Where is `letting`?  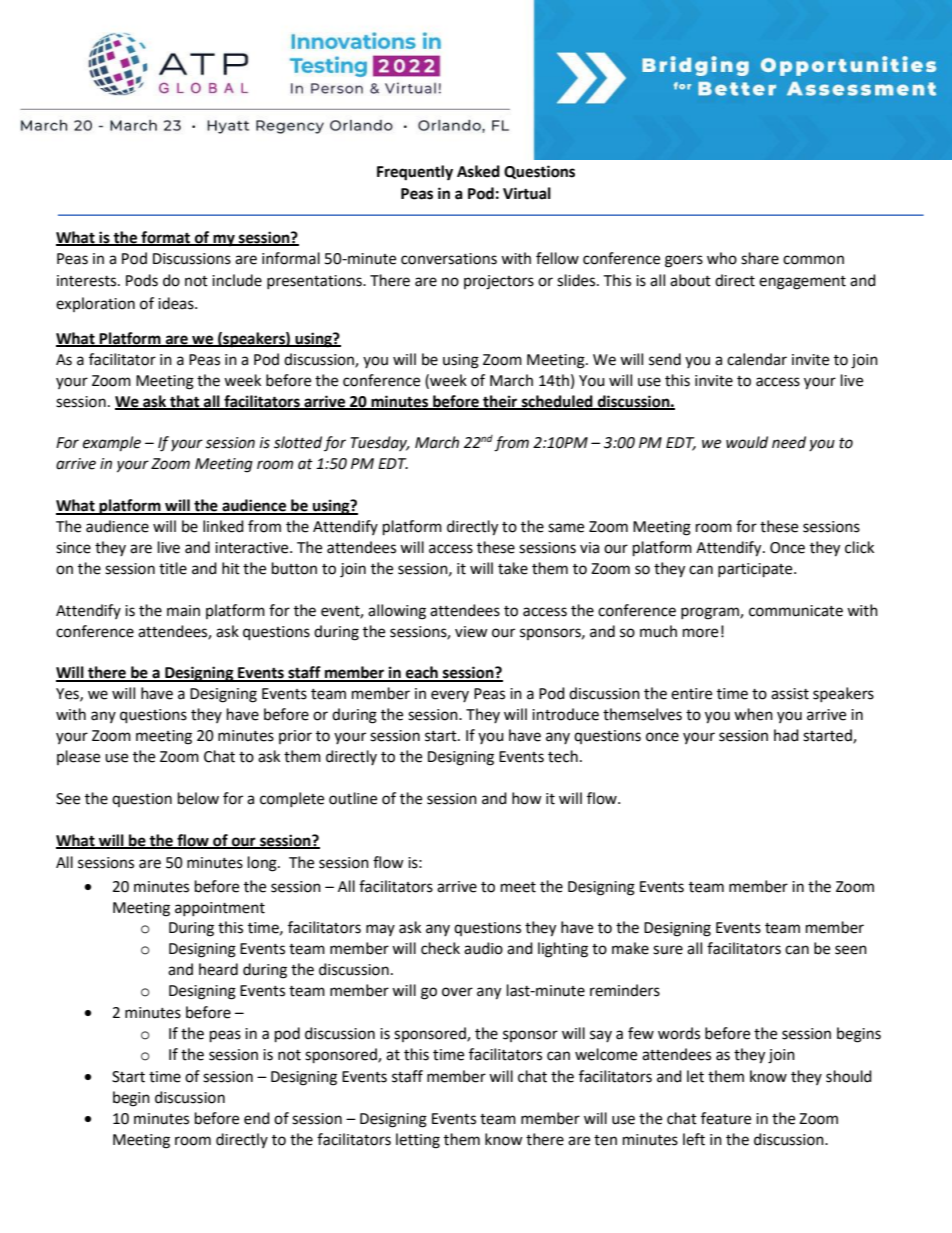 letting is located at coordinates (418, 1141).
